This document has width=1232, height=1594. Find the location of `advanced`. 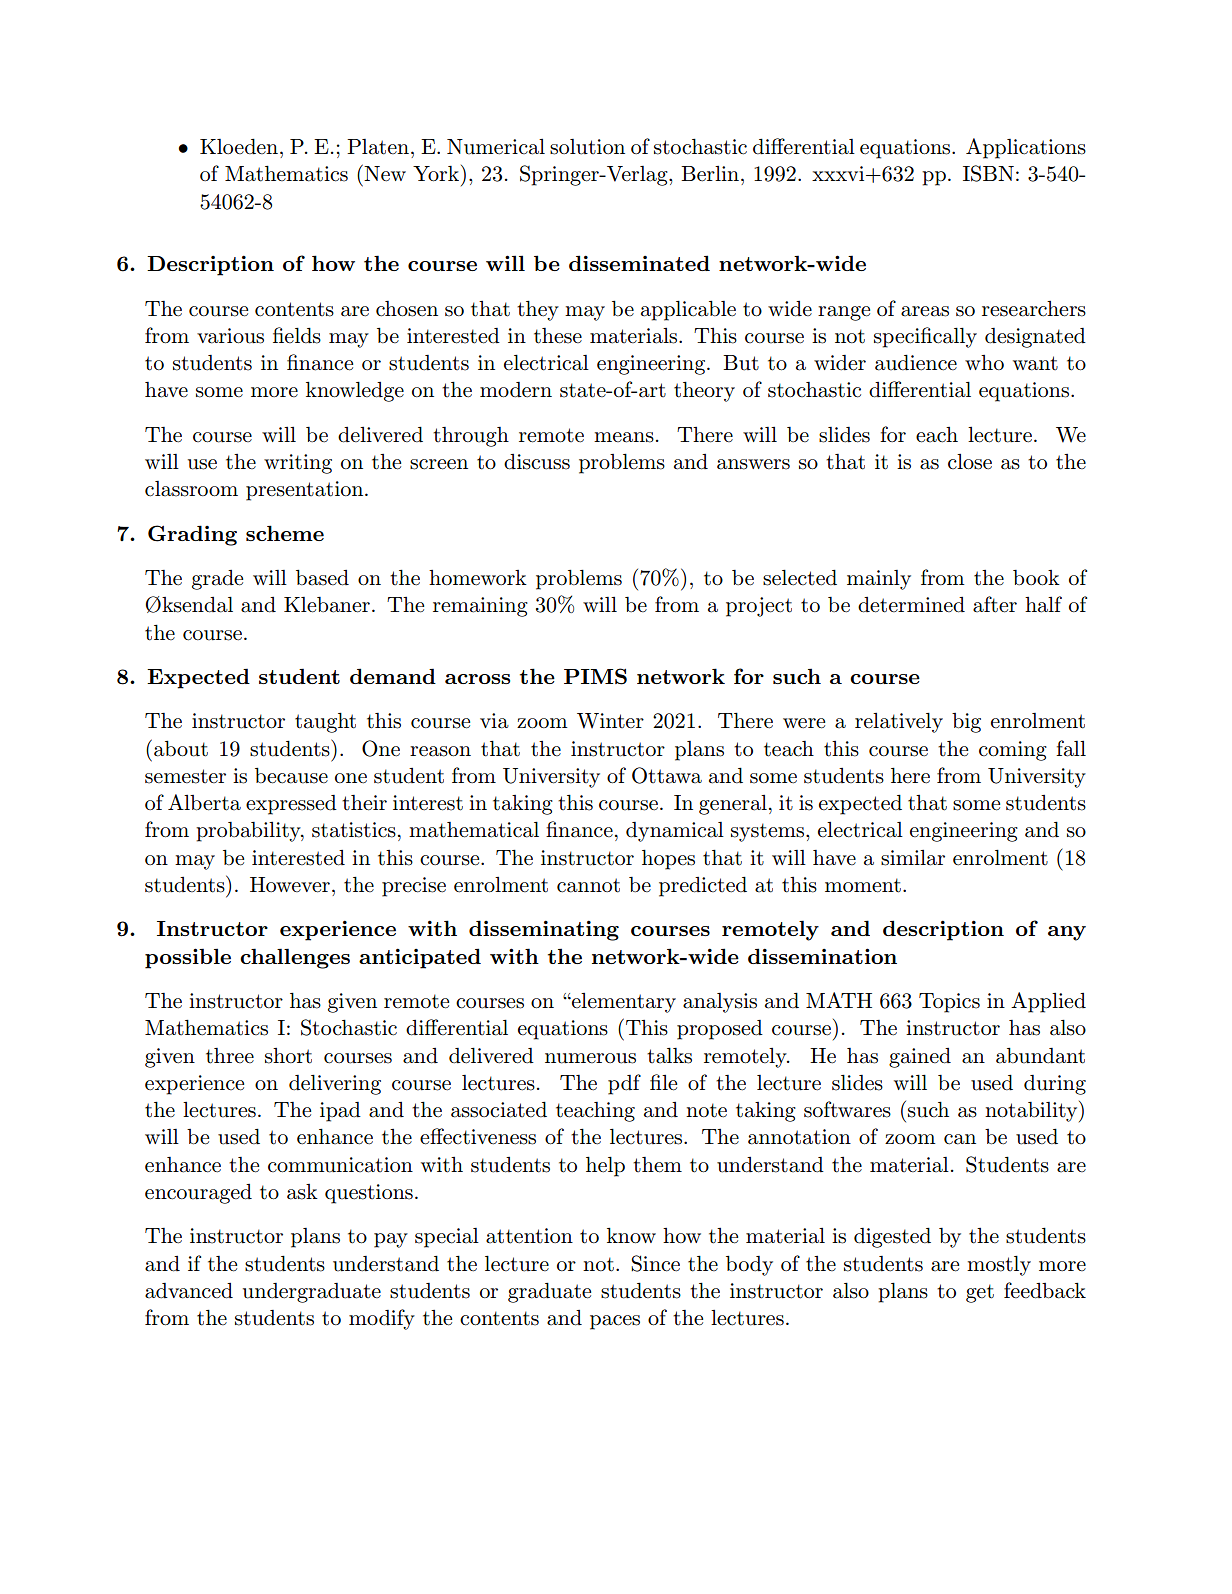

advanced is located at coordinates (189, 1291).
